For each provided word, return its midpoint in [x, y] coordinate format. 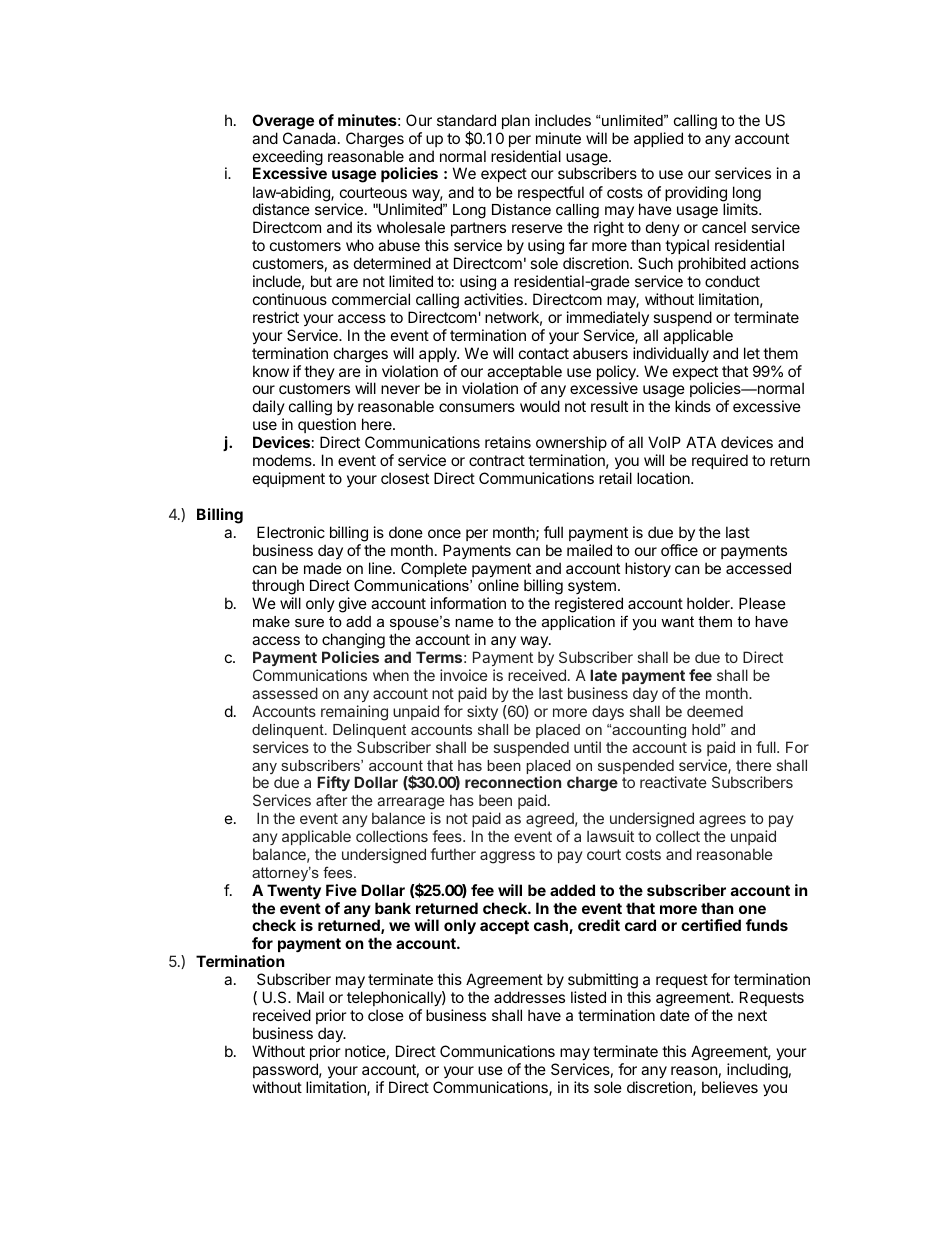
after [331, 800]
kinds [693, 406]
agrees [722, 823]
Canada [311, 138]
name [474, 622]
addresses [529, 997]
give [353, 605]
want [677, 621]
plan [516, 121]
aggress [507, 857]
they [319, 372]
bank [393, 908]
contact [544, 353]
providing [697, 195]
